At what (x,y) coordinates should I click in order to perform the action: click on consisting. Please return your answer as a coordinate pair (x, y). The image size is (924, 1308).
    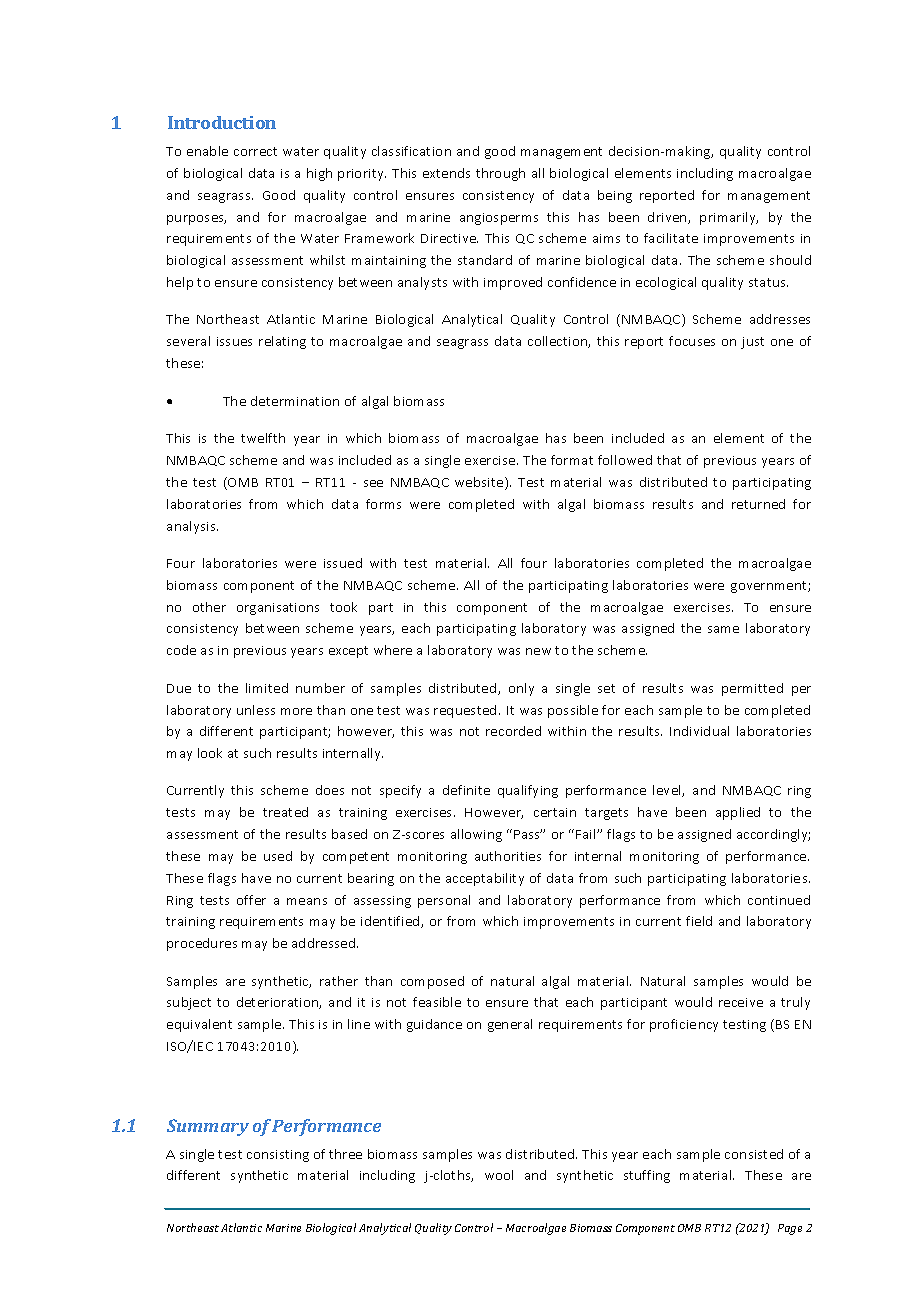
    Looking at the image, I should click on (278, 1156).
